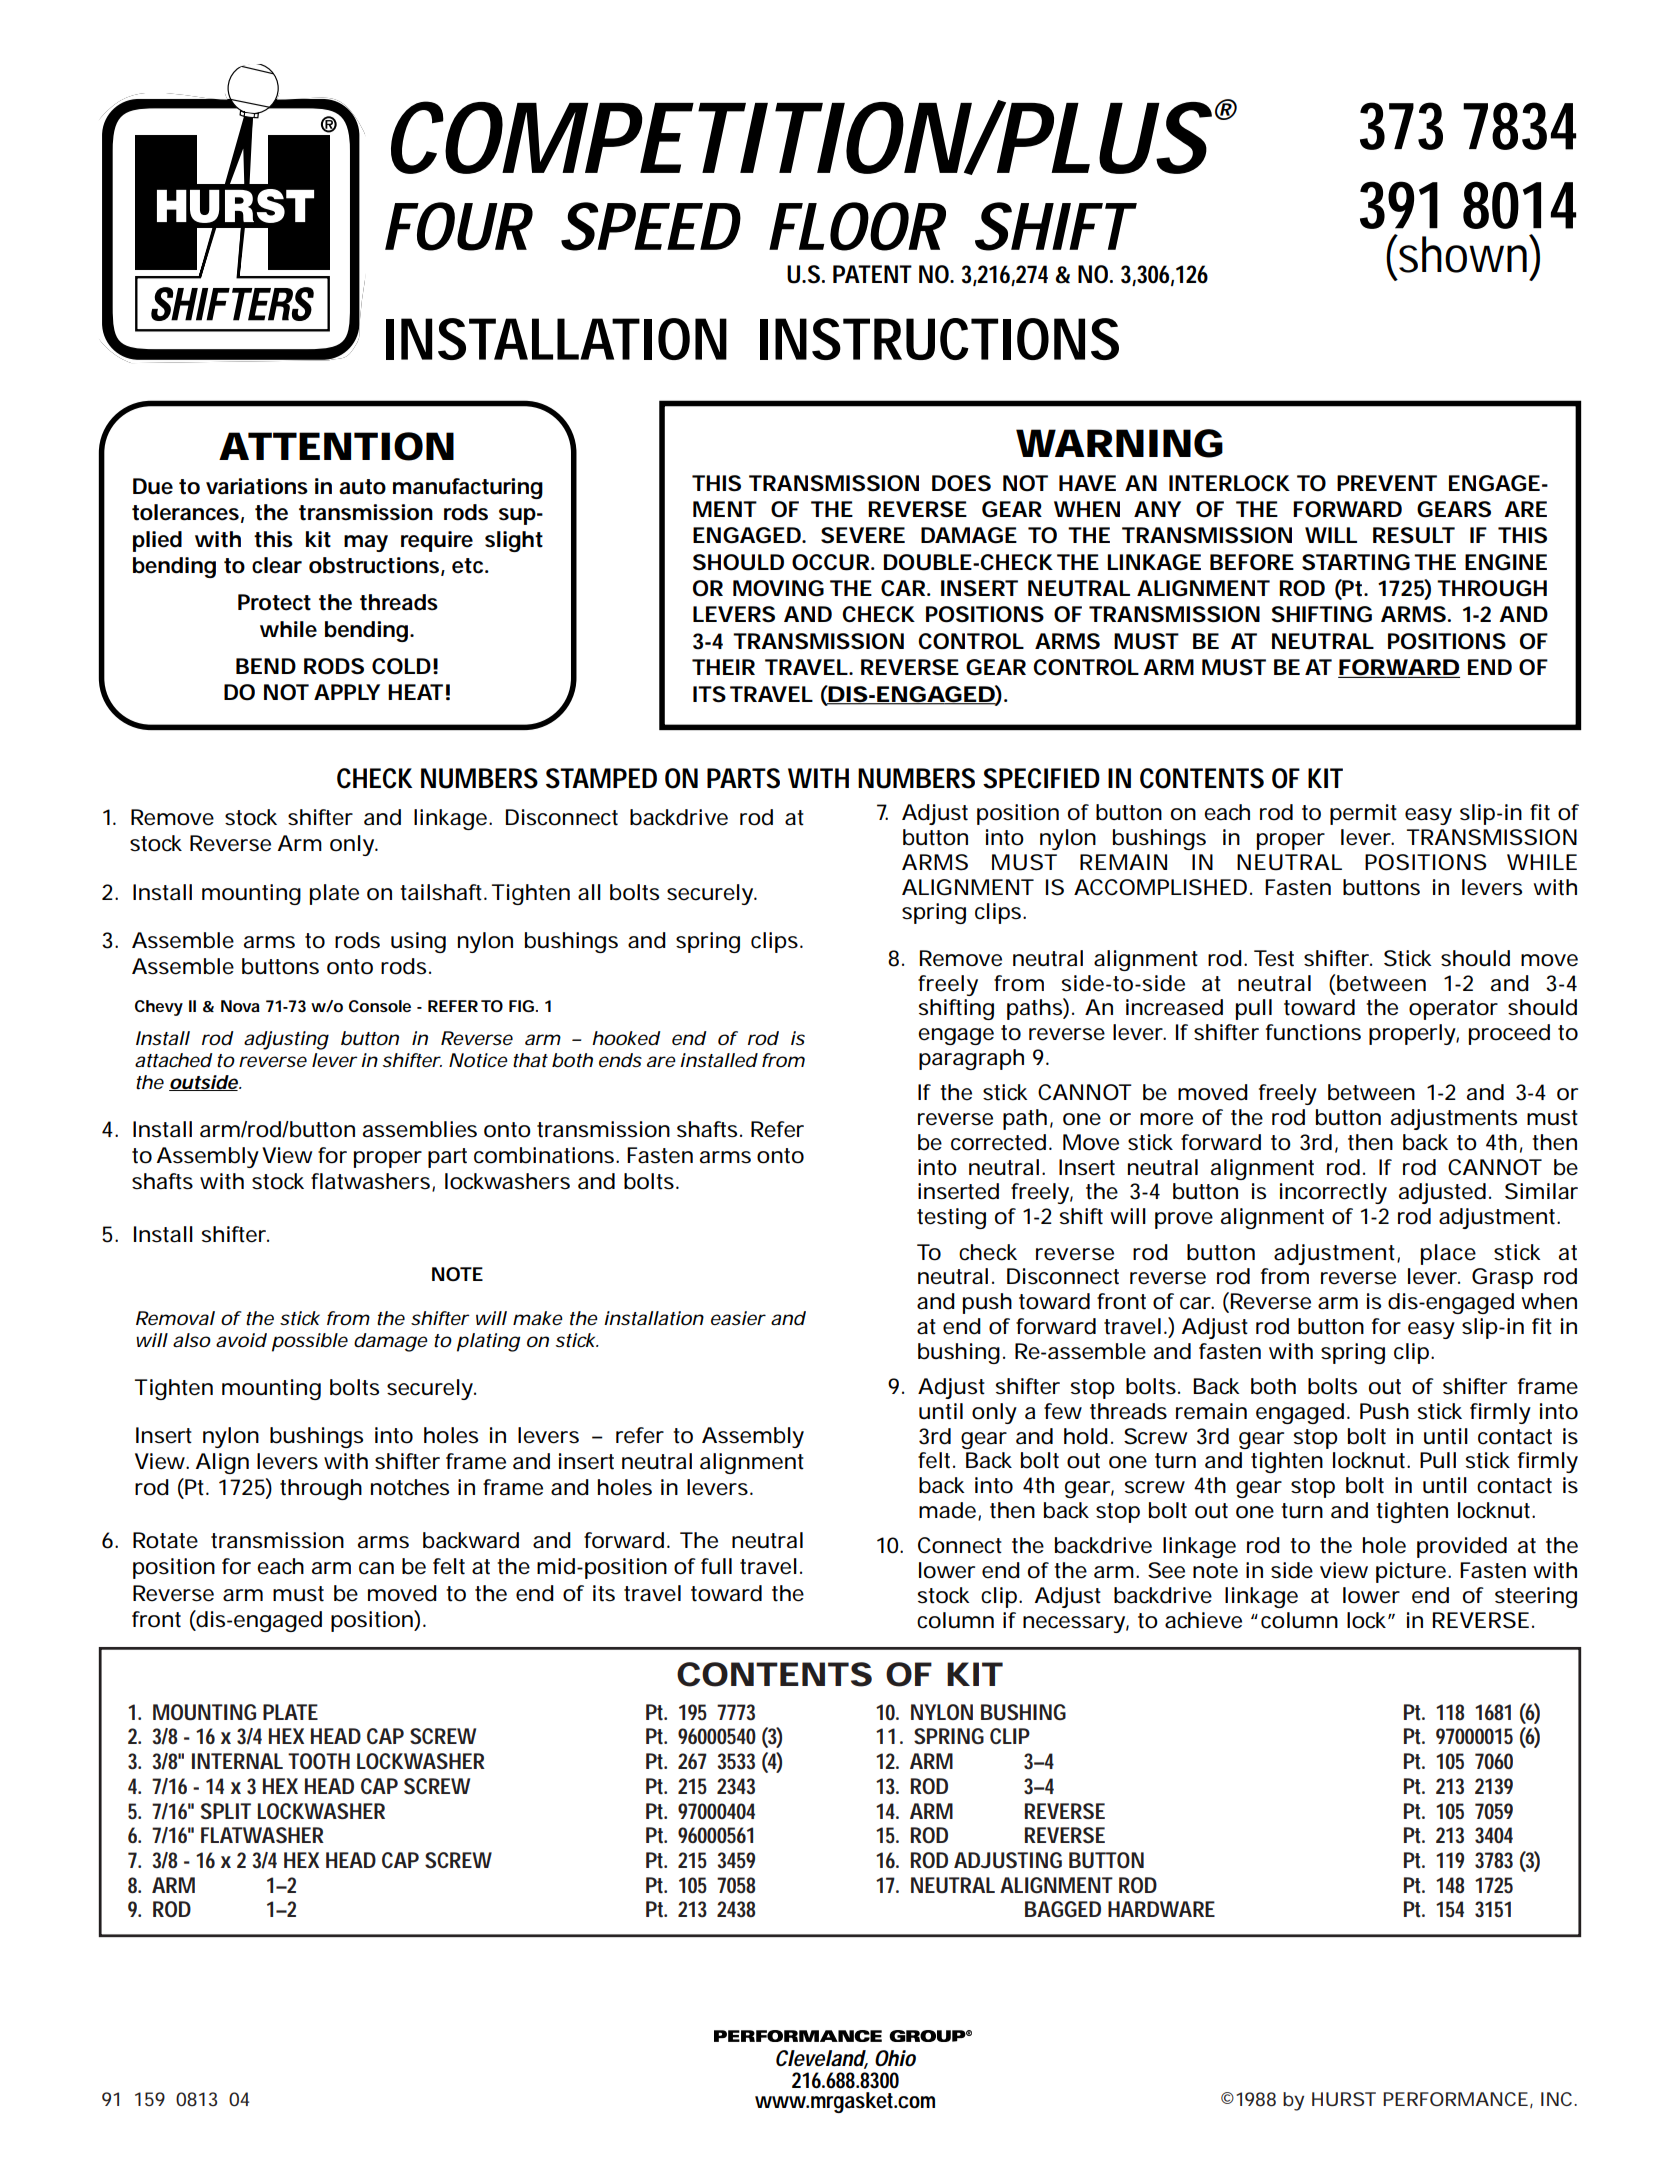 This document has height=2174, width=1680. Describe the element at coordinates (1411, 1572) in the document. I see `picture` at that location.
